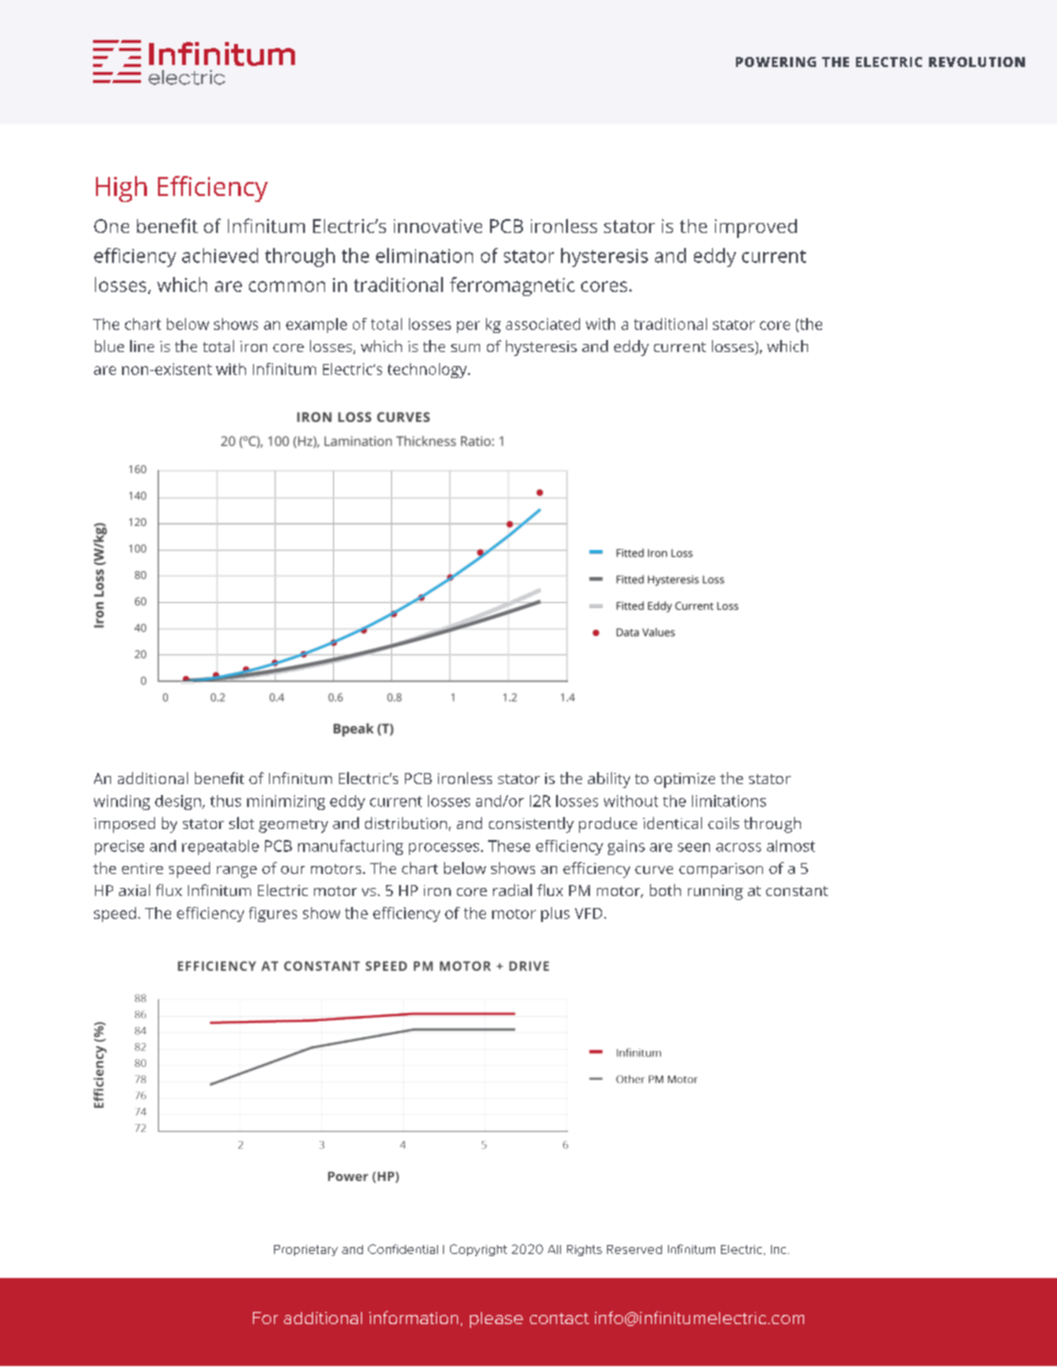 This screenshot has width=1057, height=1368. Describe the element at coordinates (237, 872) in the screenshot. I see `range` at that location.
